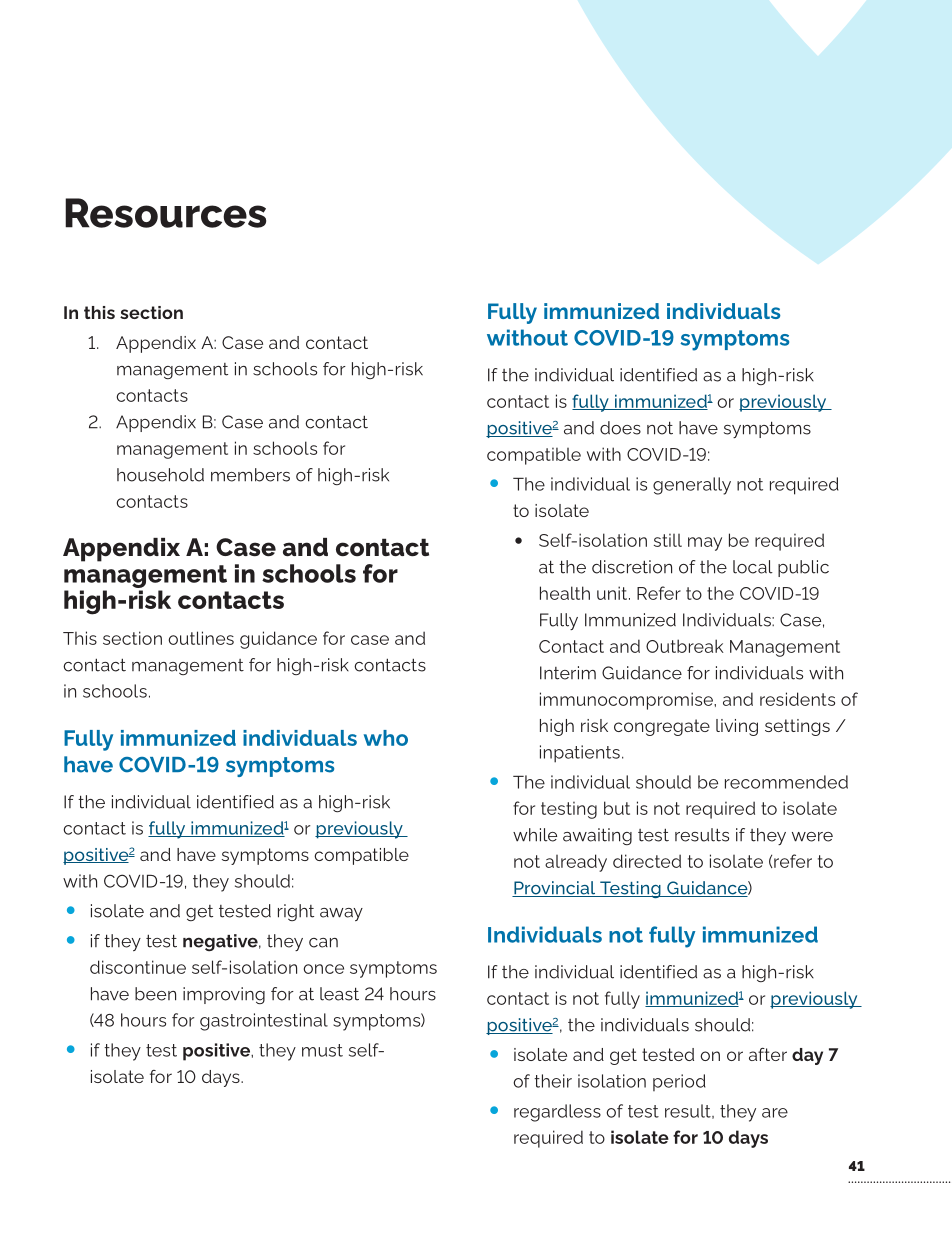 The image size is (952, 1233). Describe the element at coordinates (620, 428) in the screenshot. I see `does` at that location.
